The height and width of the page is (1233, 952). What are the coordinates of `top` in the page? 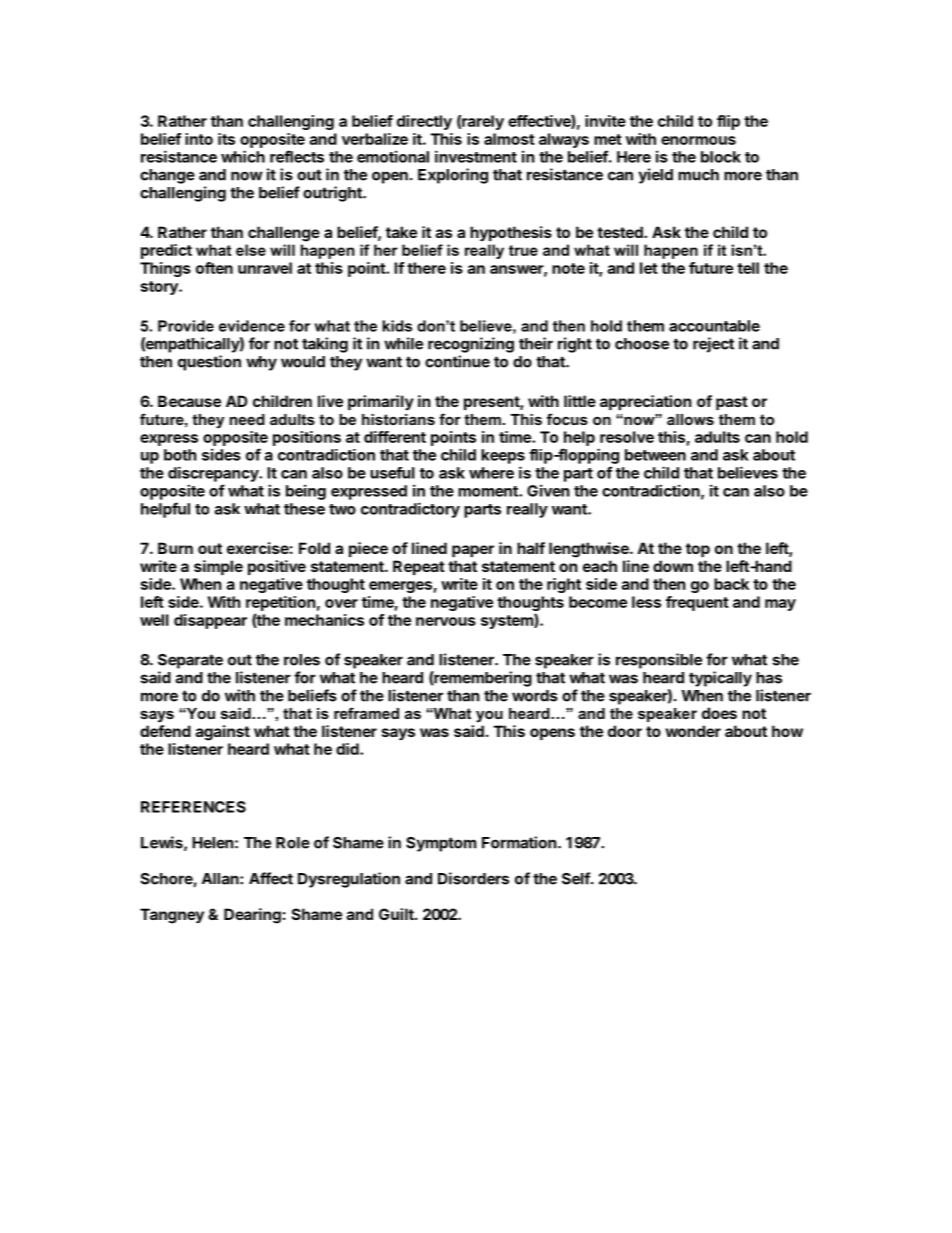 It's located at (698, 550).
